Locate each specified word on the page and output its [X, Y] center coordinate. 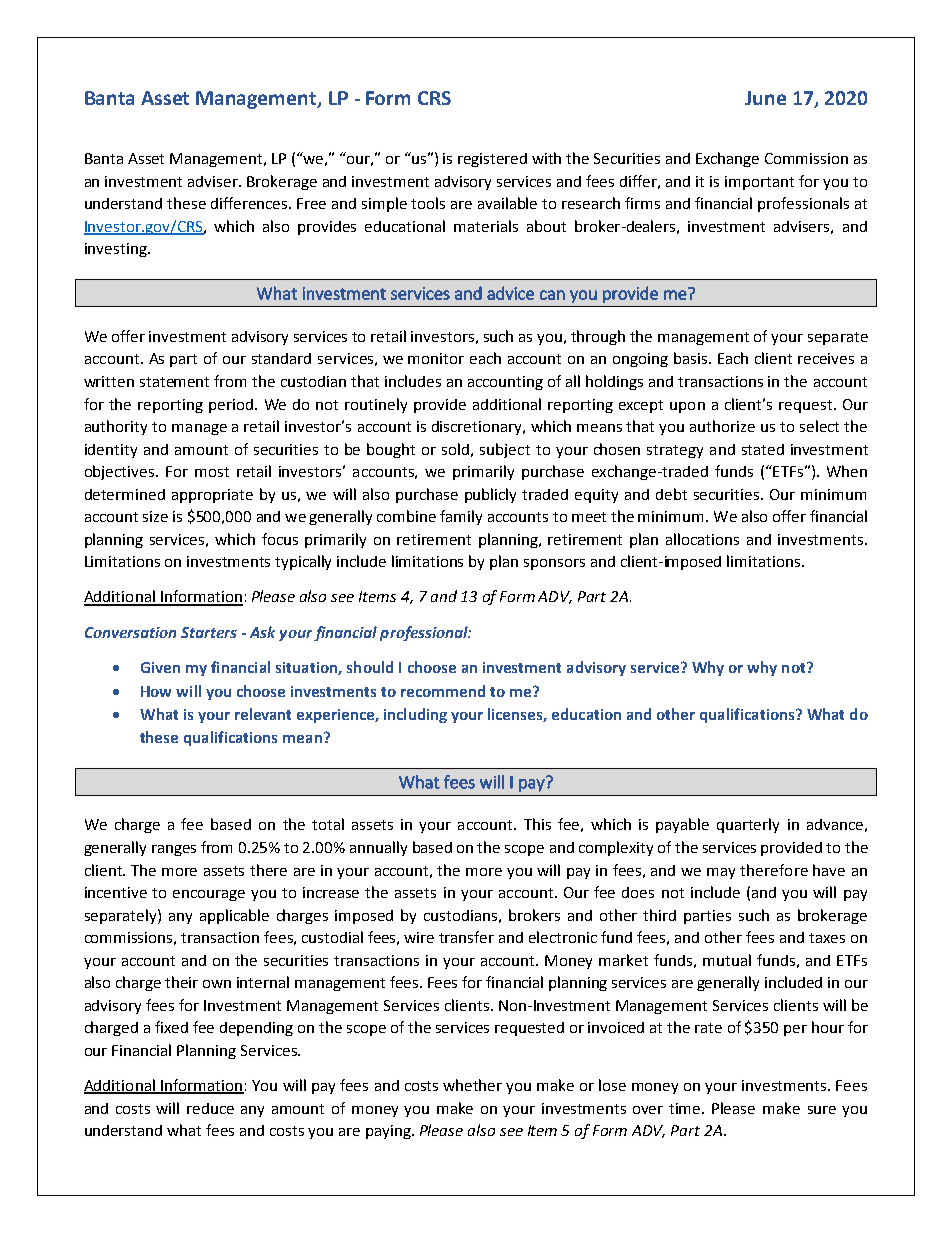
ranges [174, 850]
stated [763, 449]
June [765, 98]
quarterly [748, 825]
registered [492, 160]
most [212, 472]
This [537, 824]
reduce [210, 1108]
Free [311, 203]
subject [505, 450]
